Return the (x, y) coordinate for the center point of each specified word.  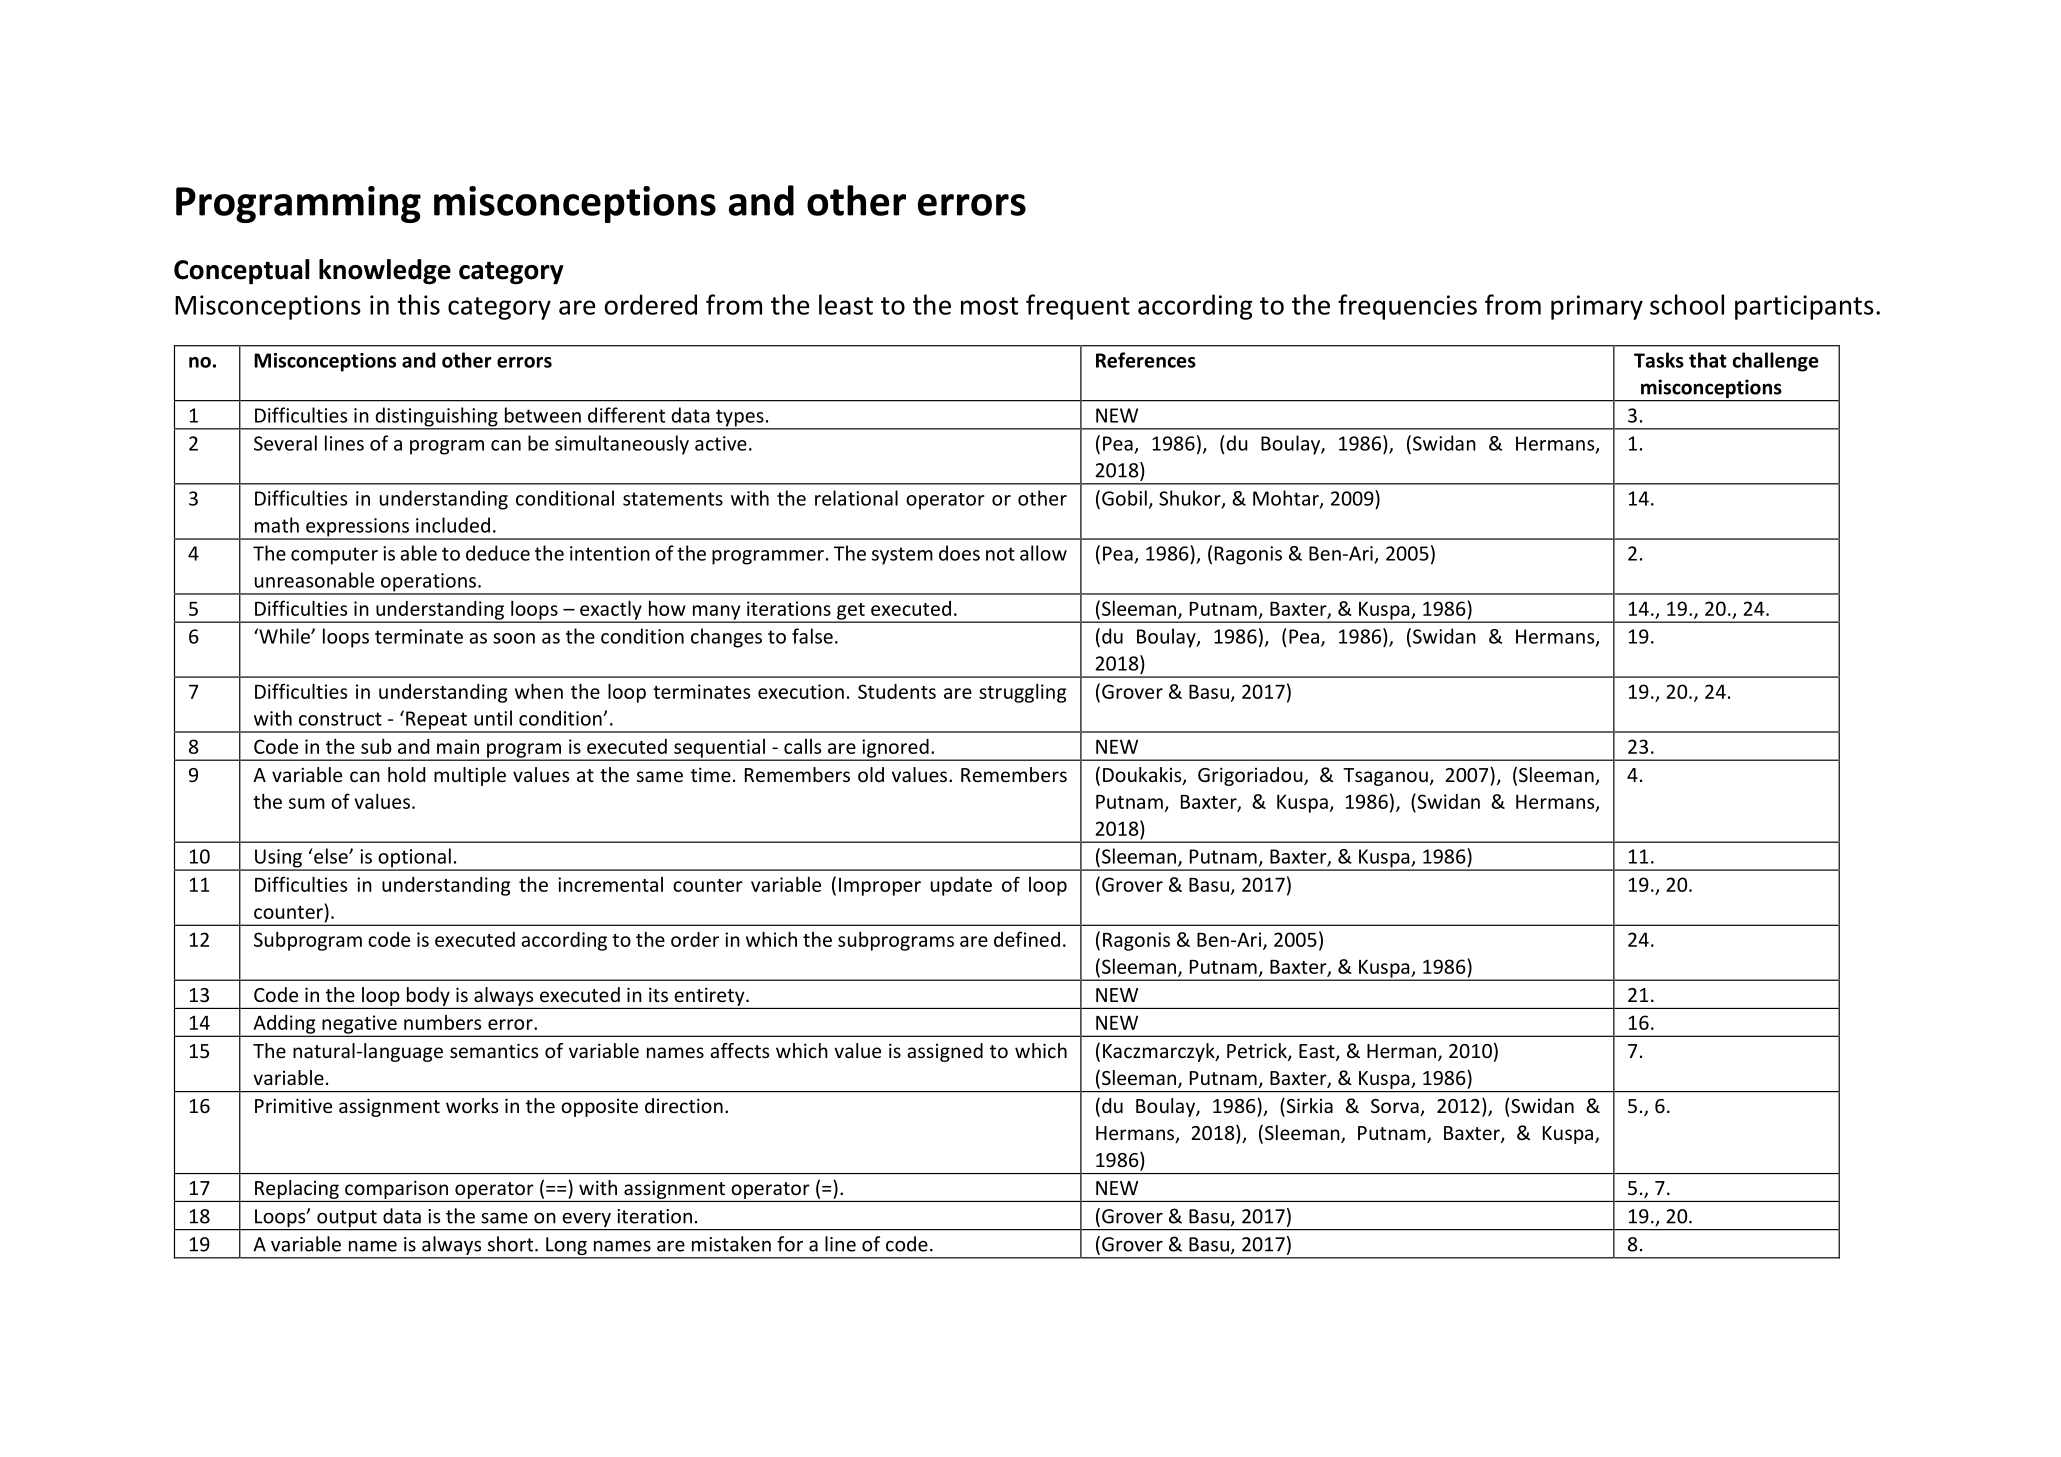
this (418, 304)
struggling (1022, 693)
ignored (895, 749)
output (347, 1220)
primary (1597, 307)
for (790, 1244)
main (458, 746)
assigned (945, 1052)
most (989, 306)
